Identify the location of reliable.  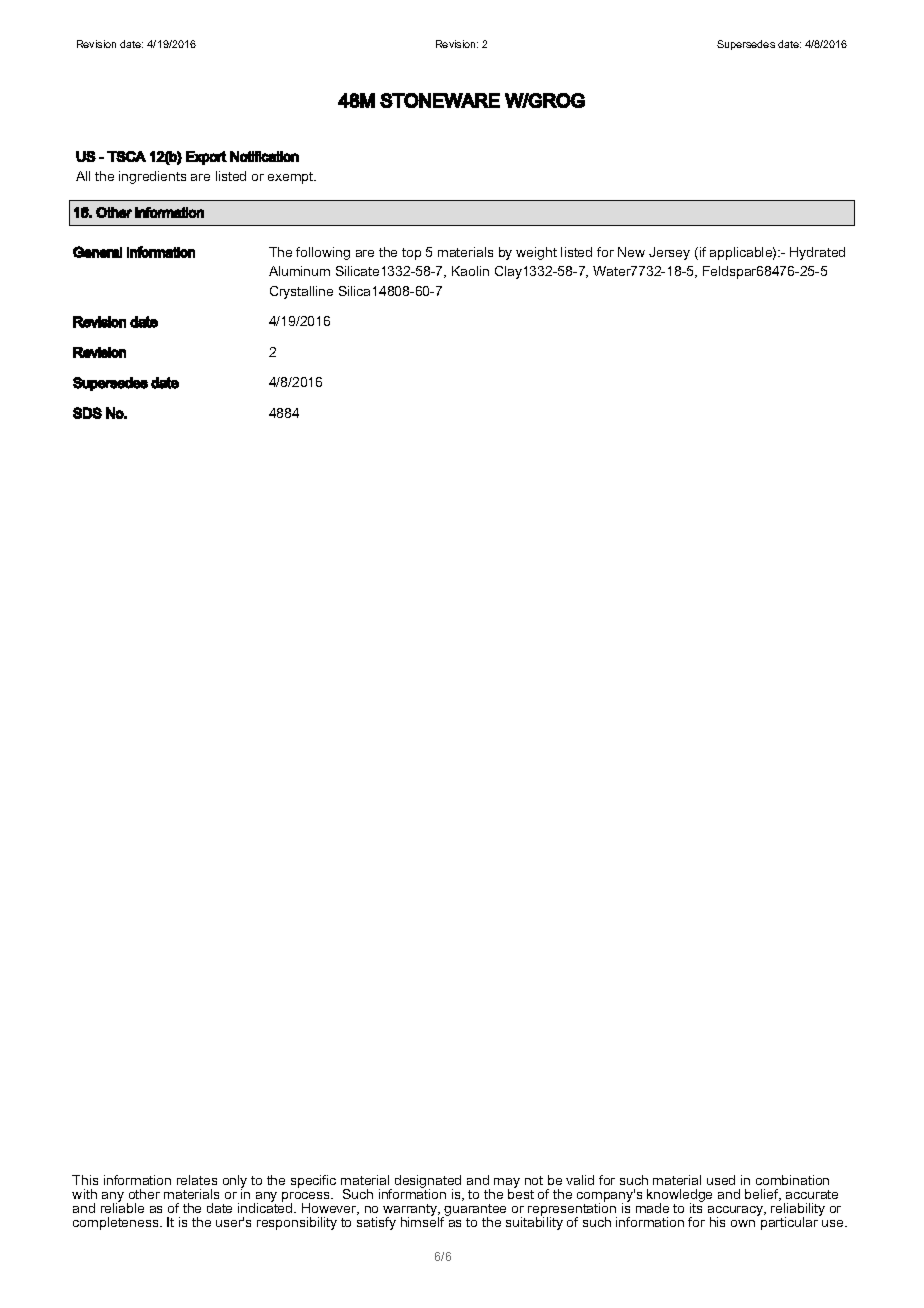
(122, 1207).
